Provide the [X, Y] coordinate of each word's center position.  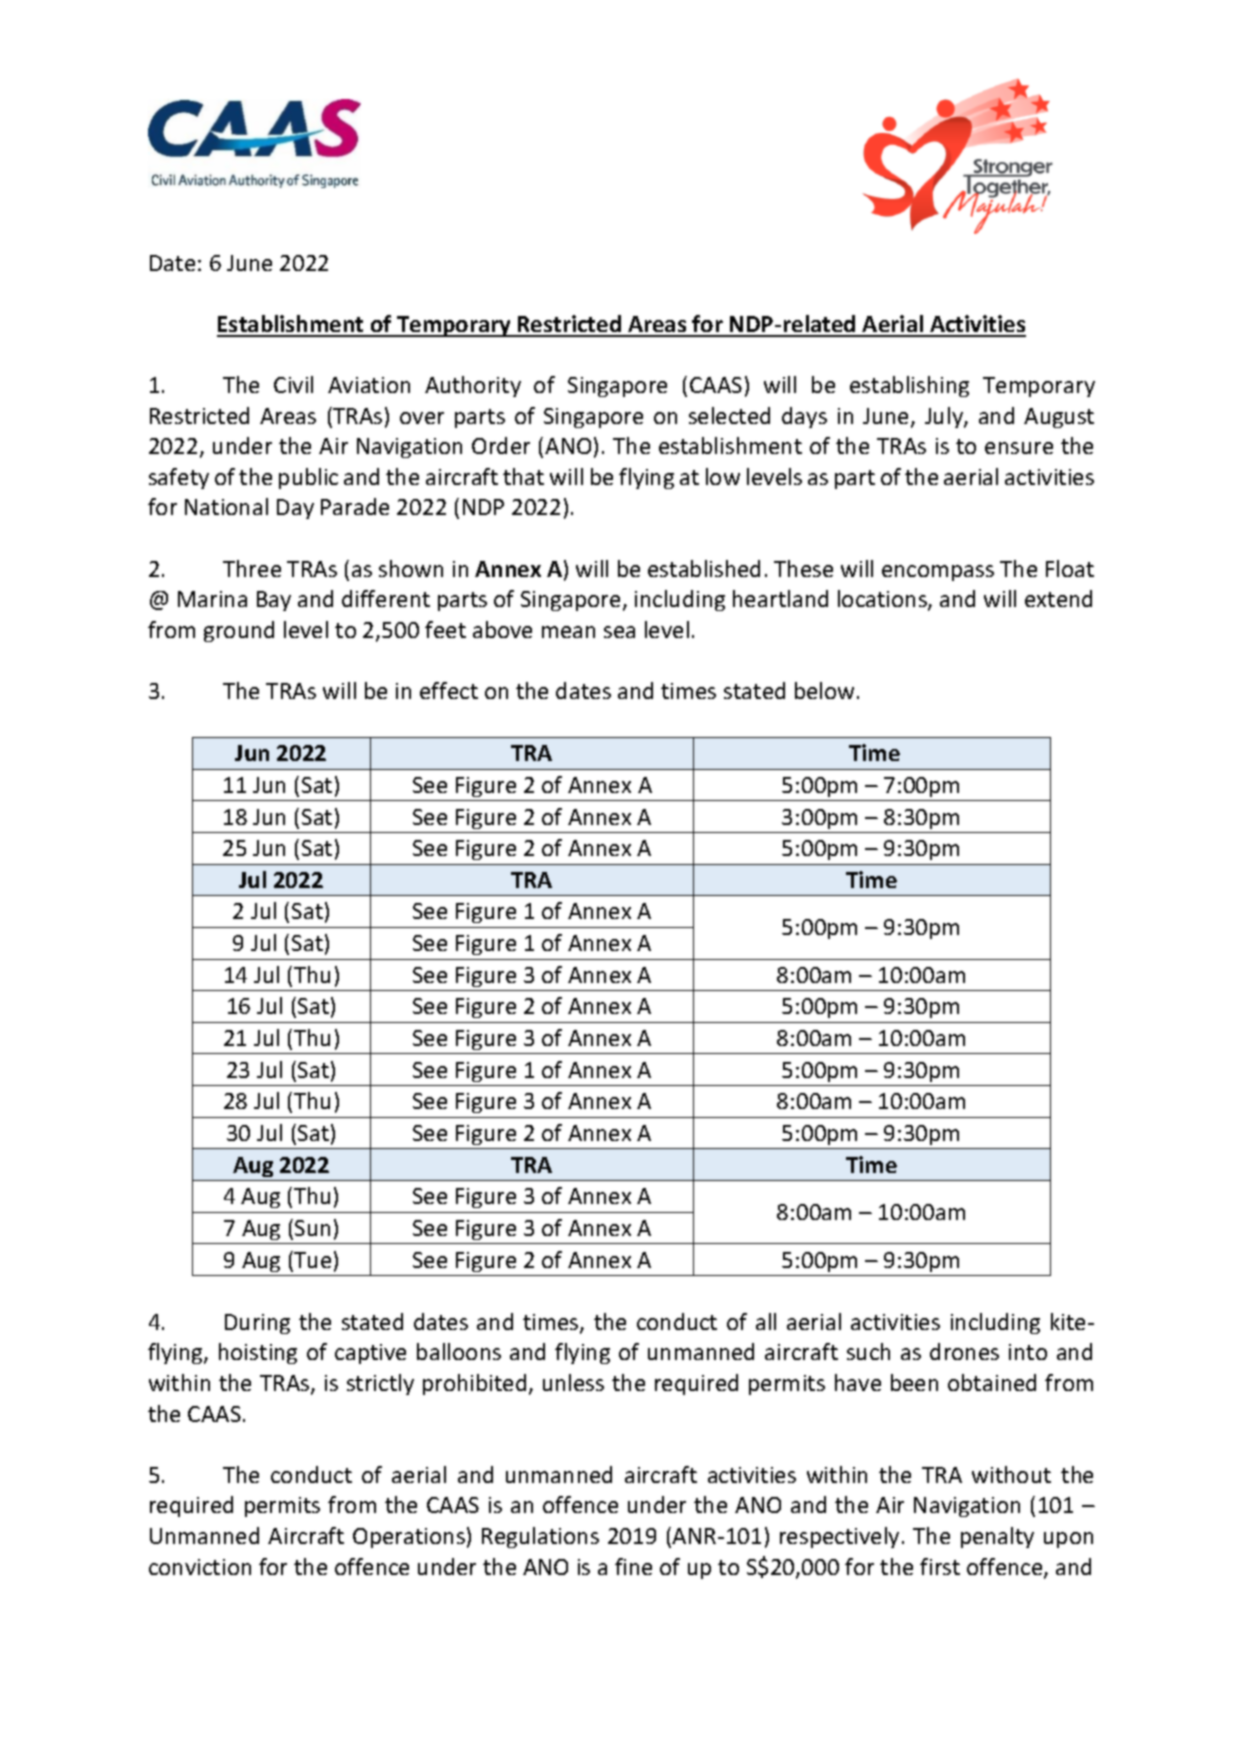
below [826, 690]
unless [573, 1382]
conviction [200, 1567]
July [945, 417]
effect [449, 690]
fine [633, 1566]
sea [619, 632]
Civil [293, 384]
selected [729, 415]
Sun [312, 1228]
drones [964, 1351]
